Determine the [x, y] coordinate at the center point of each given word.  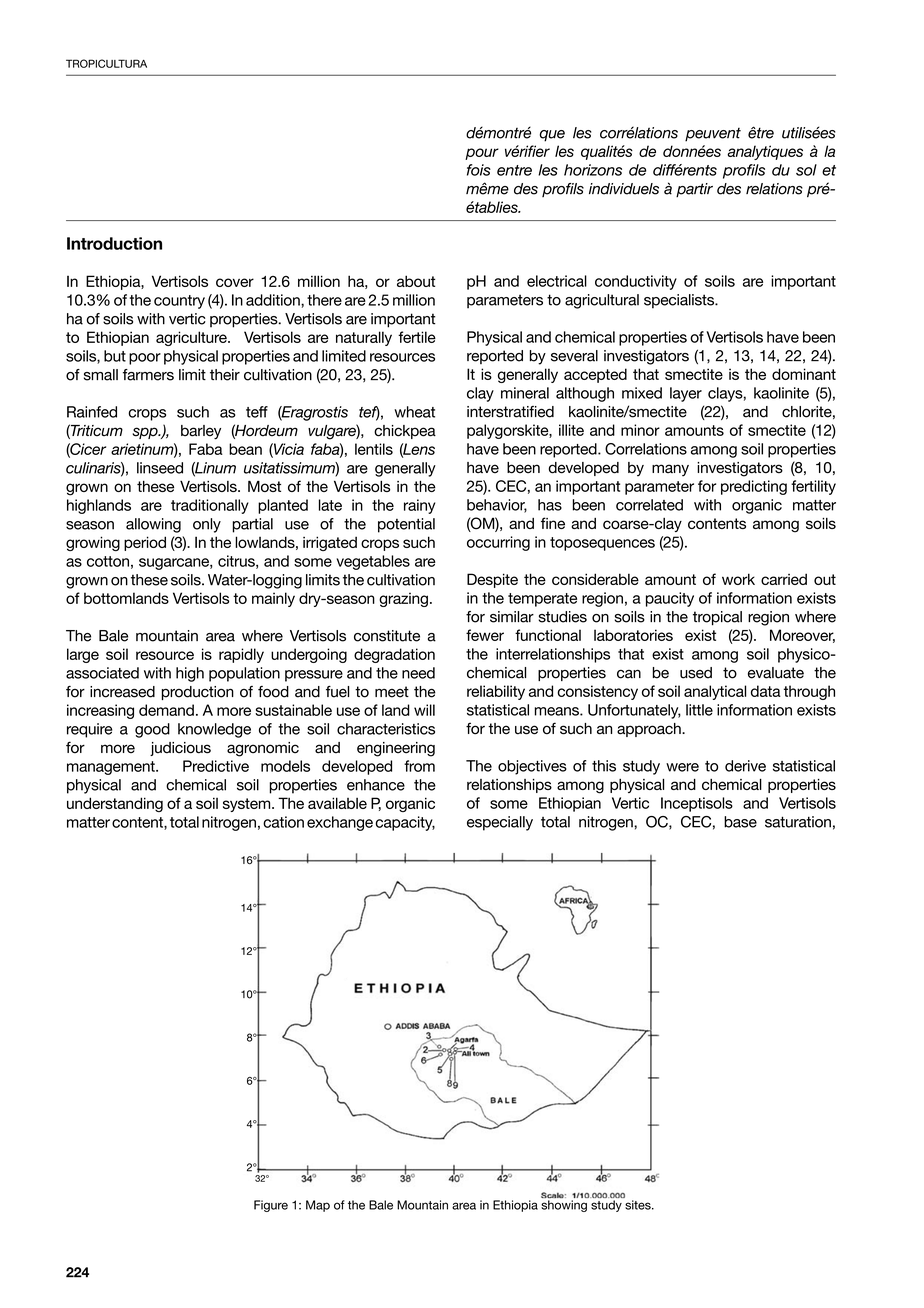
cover [235, 282]
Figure [271, 1206]
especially [500, 823]
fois [479, 170]
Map [318, 1206]
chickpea [405, 432]
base [740, 822]
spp [146, 433]
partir [694, 190]
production [198, 693]
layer [686, 394]
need [418, 673]
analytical [715, 692]
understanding [115, 804]
